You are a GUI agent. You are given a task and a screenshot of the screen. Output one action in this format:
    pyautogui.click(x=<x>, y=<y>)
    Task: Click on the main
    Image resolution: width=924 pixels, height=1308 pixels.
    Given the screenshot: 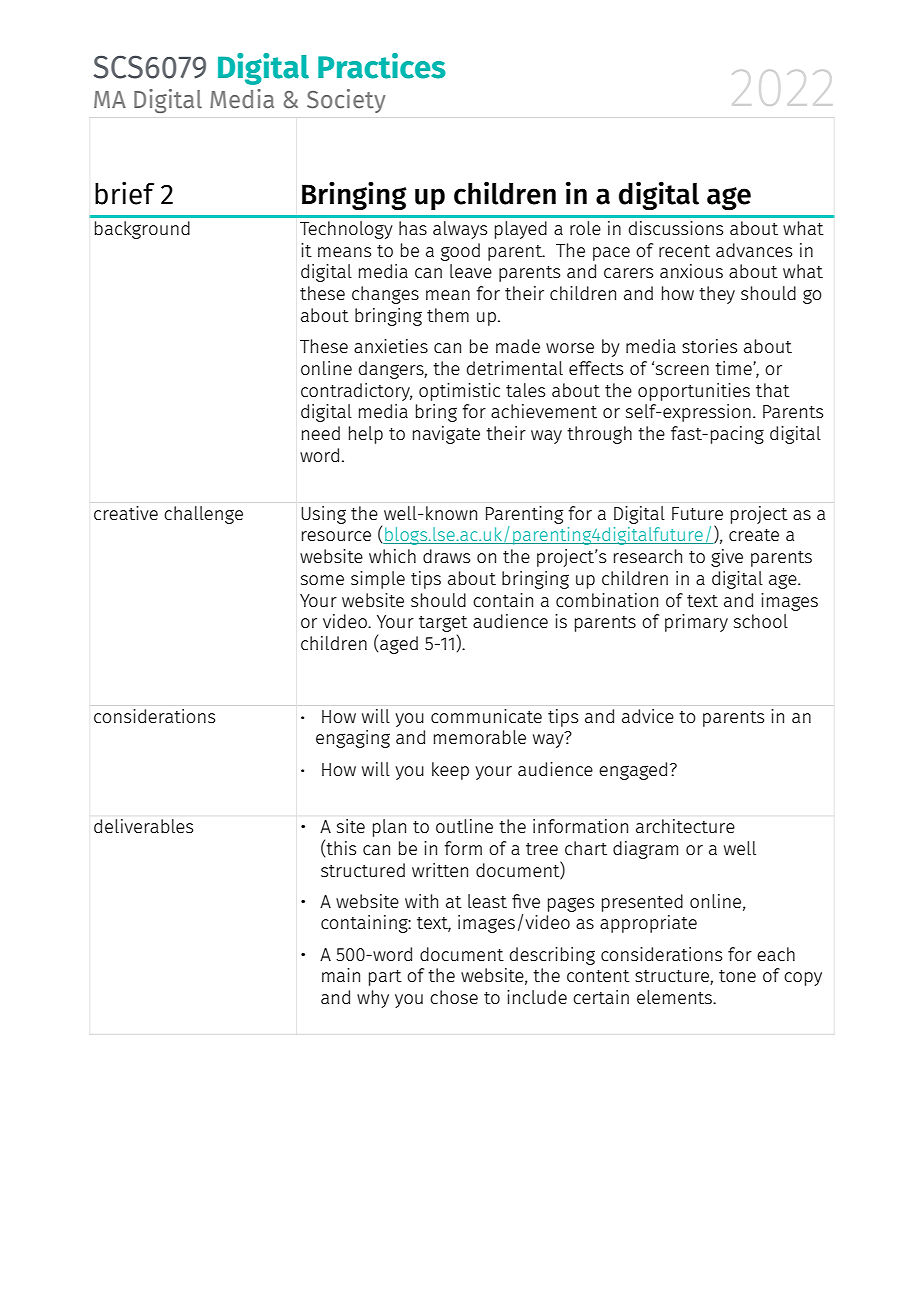 What is the action you would take?
    pyautogui.click(x=341, y=975)
